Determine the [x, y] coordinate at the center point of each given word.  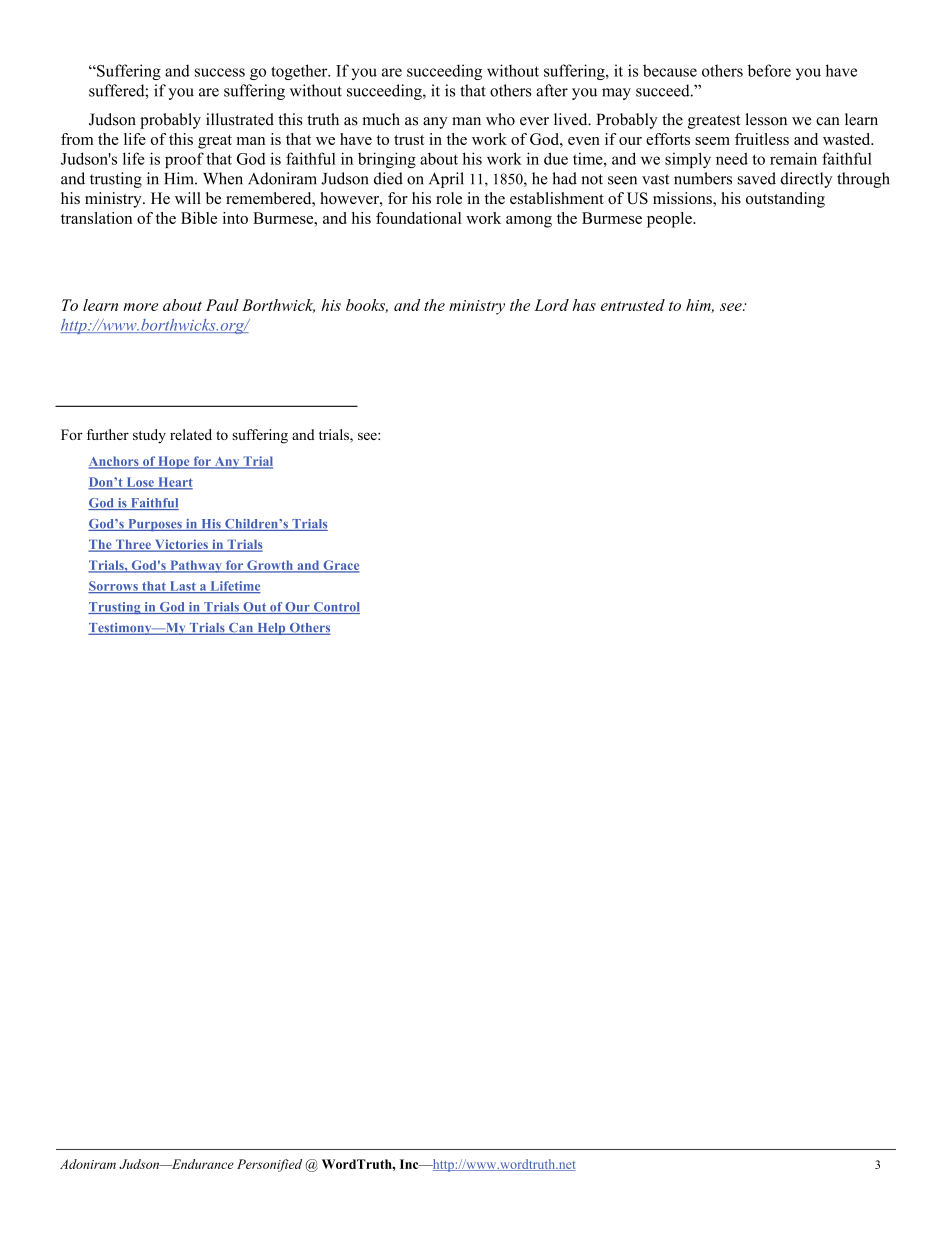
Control [336, 608]
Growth [270, 566]
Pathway [196, 566]
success [220, 72]
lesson [766, 119]
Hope [174, 462]
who [500, 119]
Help [271, 629]
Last [182, 587]
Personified [269, 1165]
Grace [340, 566]
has [584, 305]
